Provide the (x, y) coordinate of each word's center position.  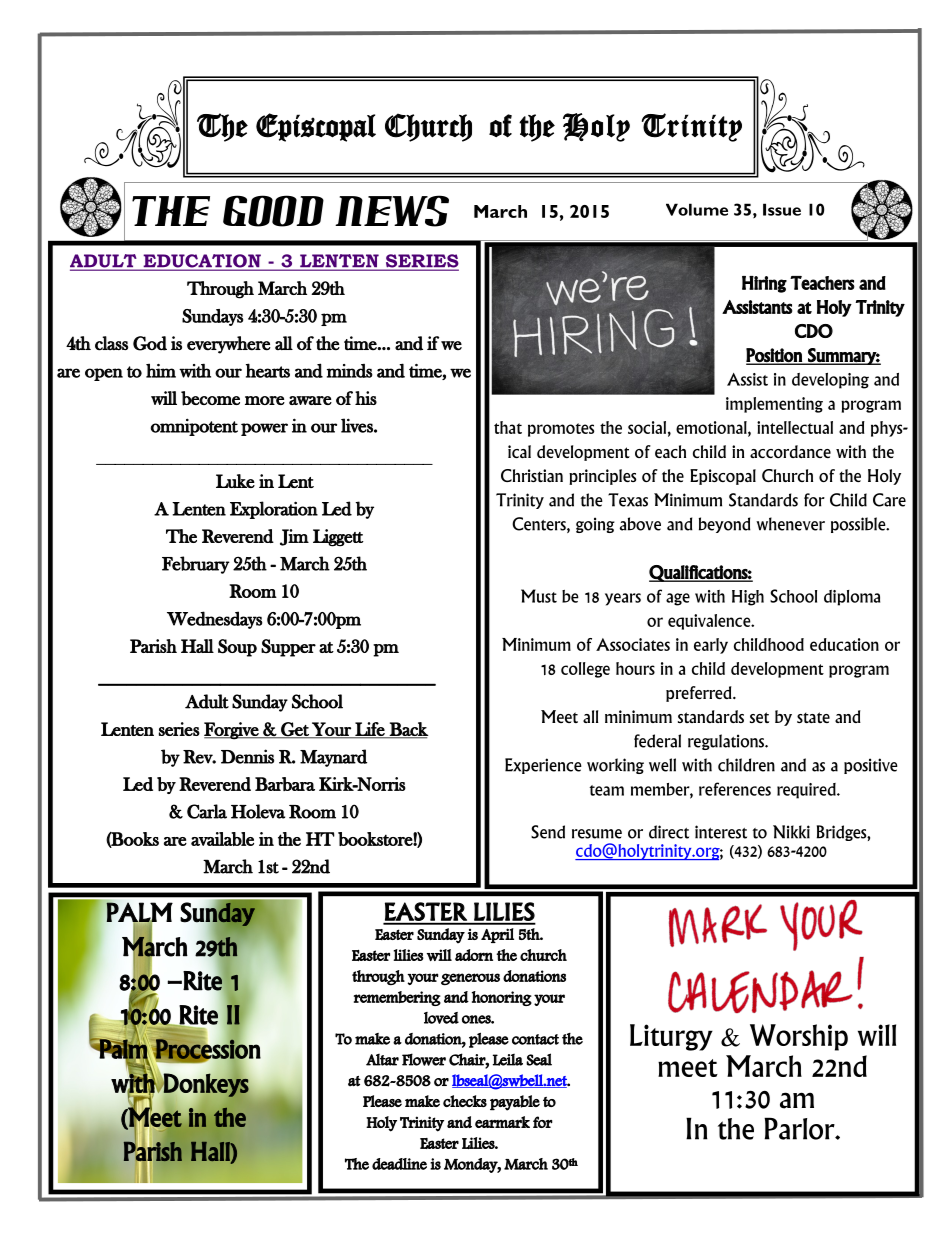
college (585, 670)
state (813, 717)
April (497, 935)
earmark (502, 1122)
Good (273, 211)
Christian (532, 475)
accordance (790, 451)
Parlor (800, 1128)
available (222, 839)
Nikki (791, 832)
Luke (235, 481)
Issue (782, 209)
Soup (237, 648)
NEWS (392, 211)
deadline (399, 1164)
